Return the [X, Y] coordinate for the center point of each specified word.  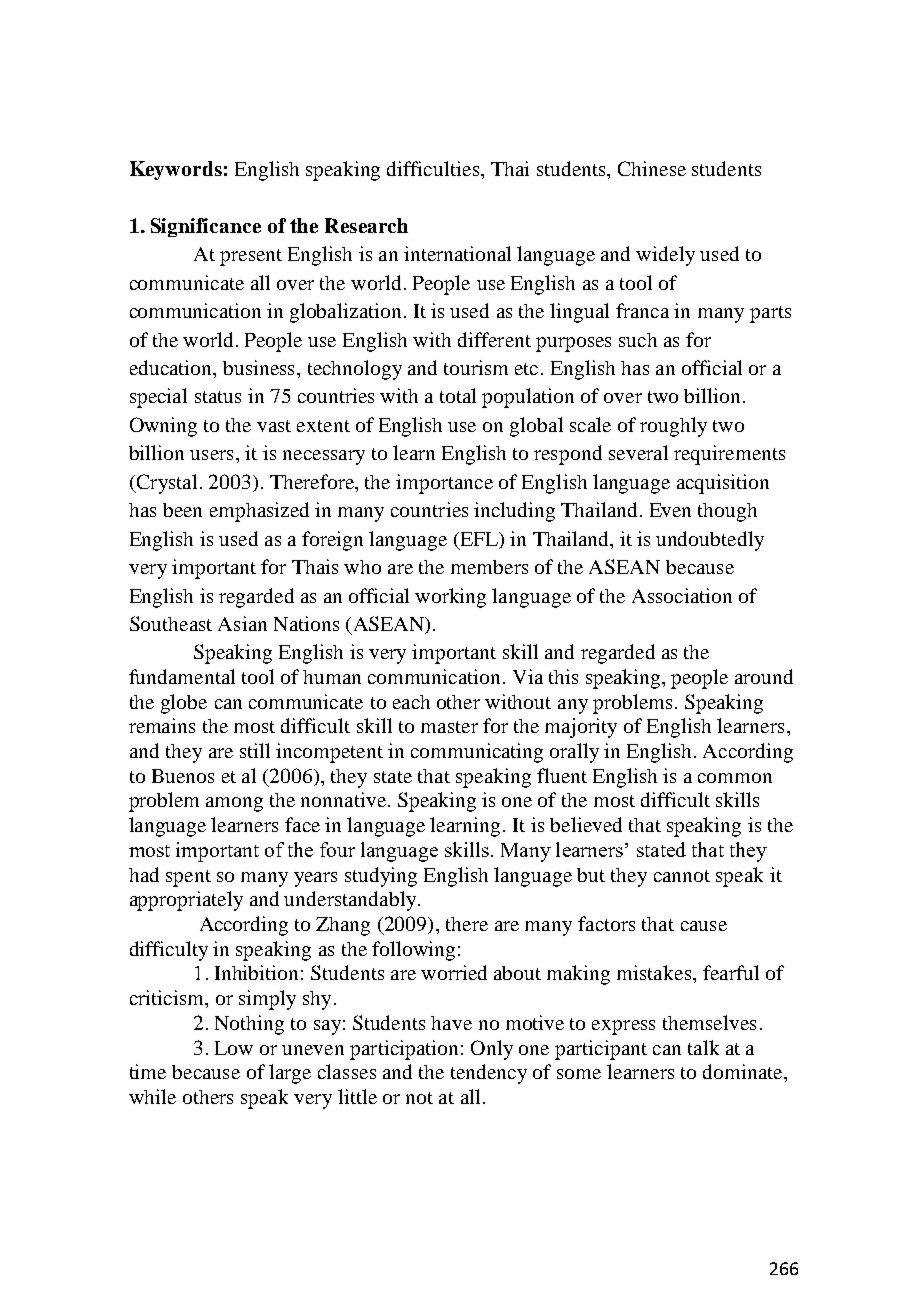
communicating [477, 753]
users [211, 455]
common [735, 778]
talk [703, 1047]
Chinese [652, 168]
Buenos [183, 776]
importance [444, 484]
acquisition [723, 484]
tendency [489, 1074]
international [457, 253]
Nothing [249, 1025]
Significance [206, 227]
